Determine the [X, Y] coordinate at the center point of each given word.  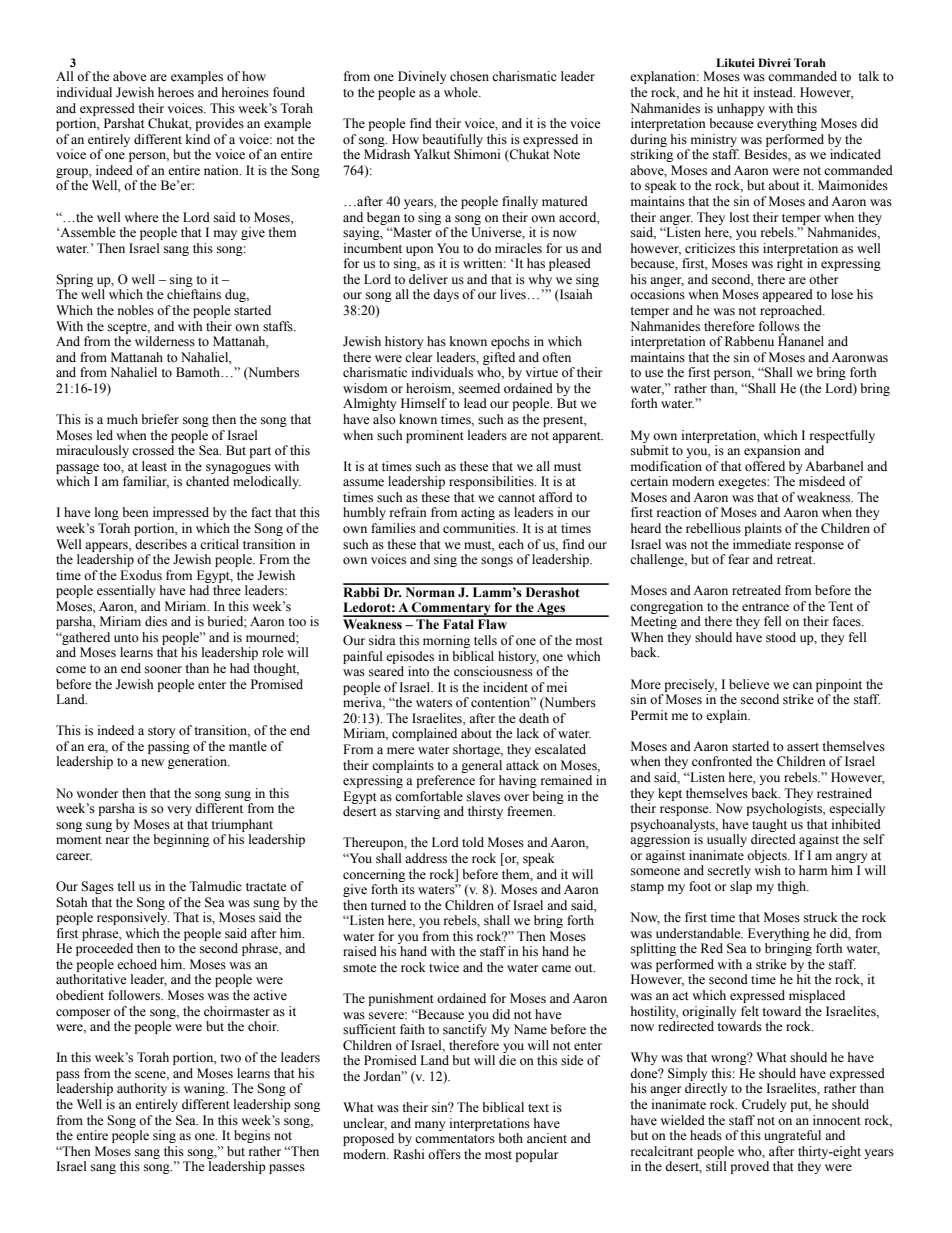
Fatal [458, 624]
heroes [176, 92]
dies [156, 621]
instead [774, 92]
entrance [765, 607]
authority [142, 1089]
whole [462, 92]
